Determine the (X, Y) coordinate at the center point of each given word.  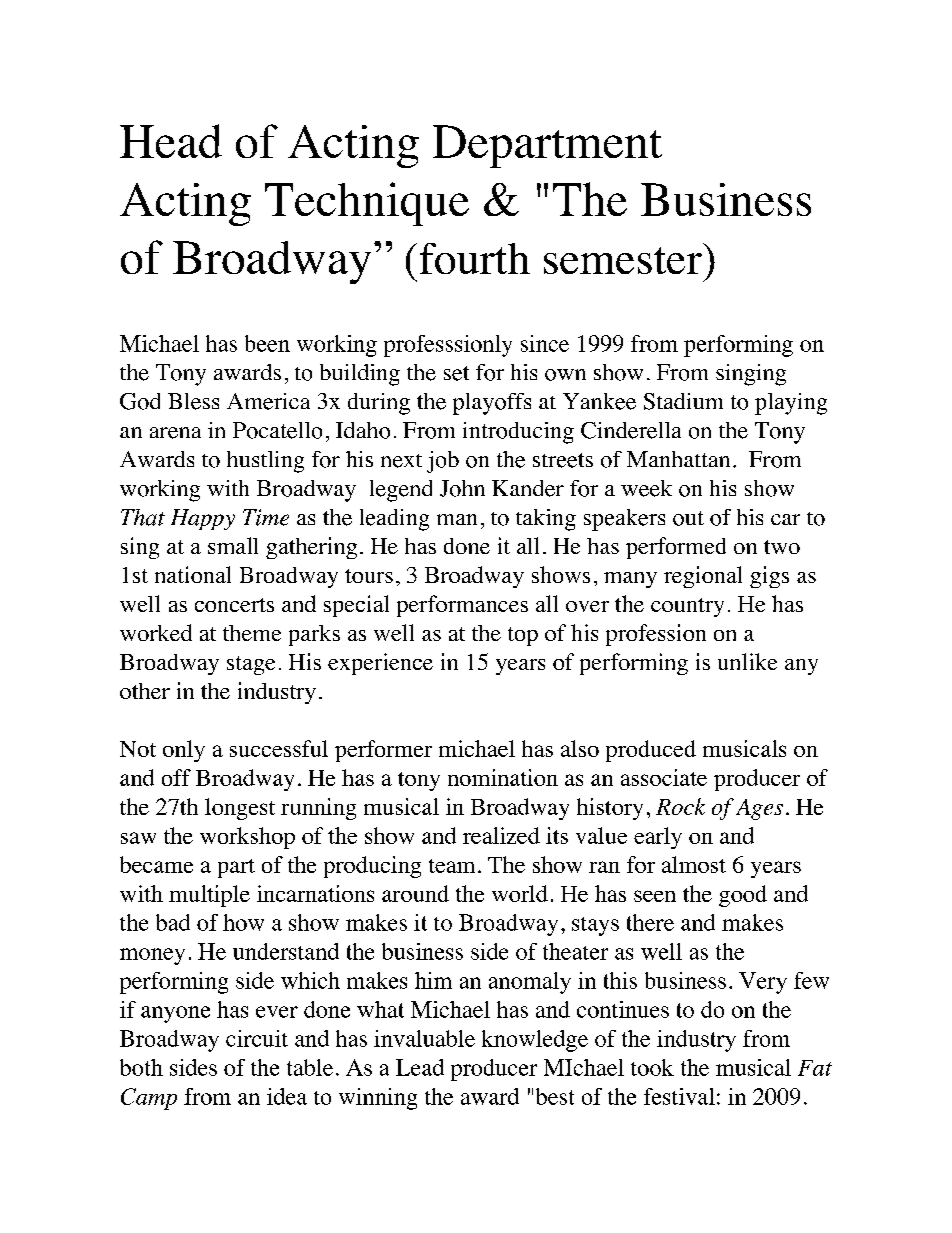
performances (462, 606)
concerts (234, 605)
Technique (367, 204)
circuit (257, 1038)
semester (623, 260)
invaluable (424, 1038)
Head (171, 141)
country (687, 607)
